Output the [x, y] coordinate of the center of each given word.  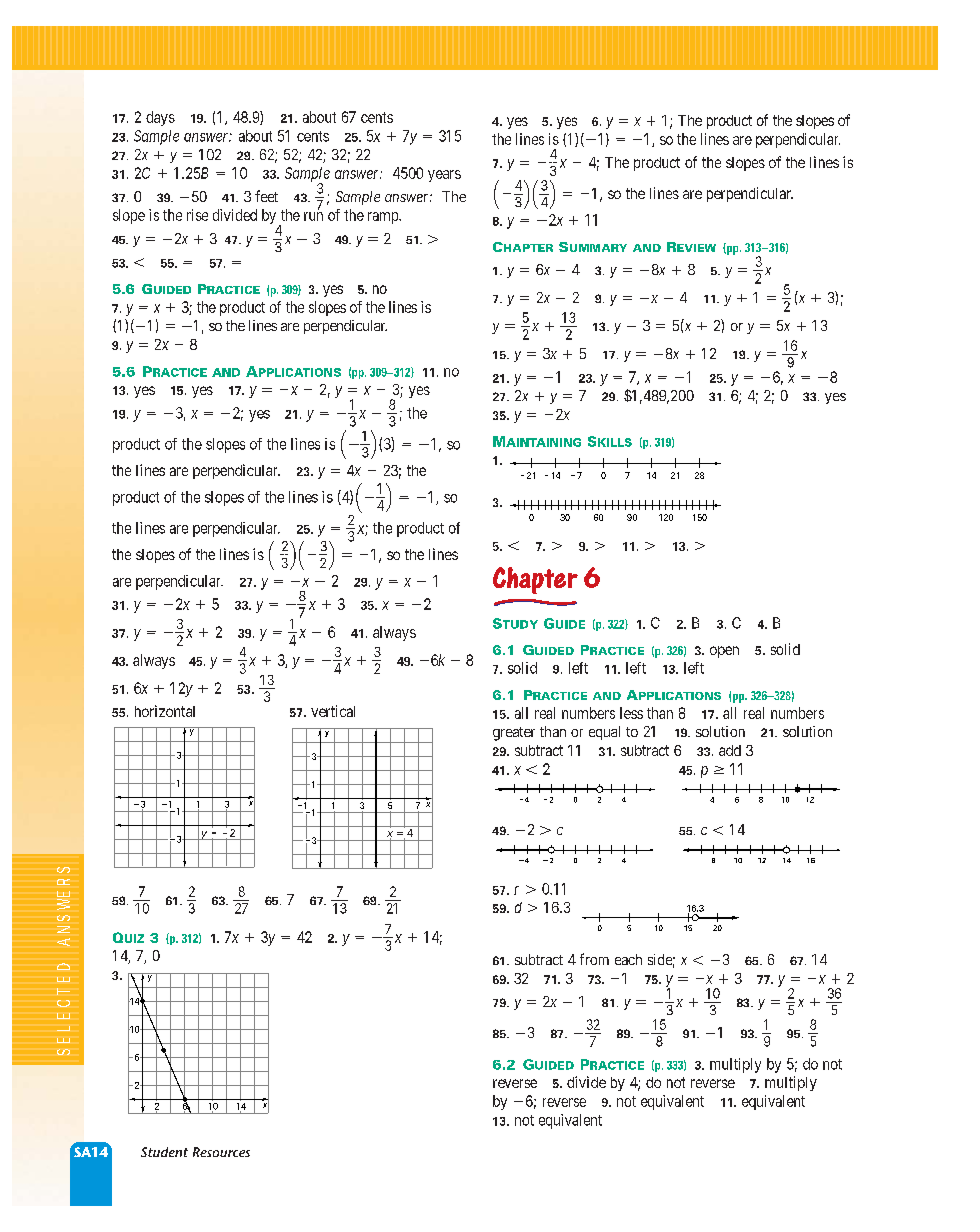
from [594, 959]
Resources [221, 1152]
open [724, 652]
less [631, 713]
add [730, 750]
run [313, 216]
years [444, 176]
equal [604, 733]
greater [514, 734]
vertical [333, 711]
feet [266, 196]
